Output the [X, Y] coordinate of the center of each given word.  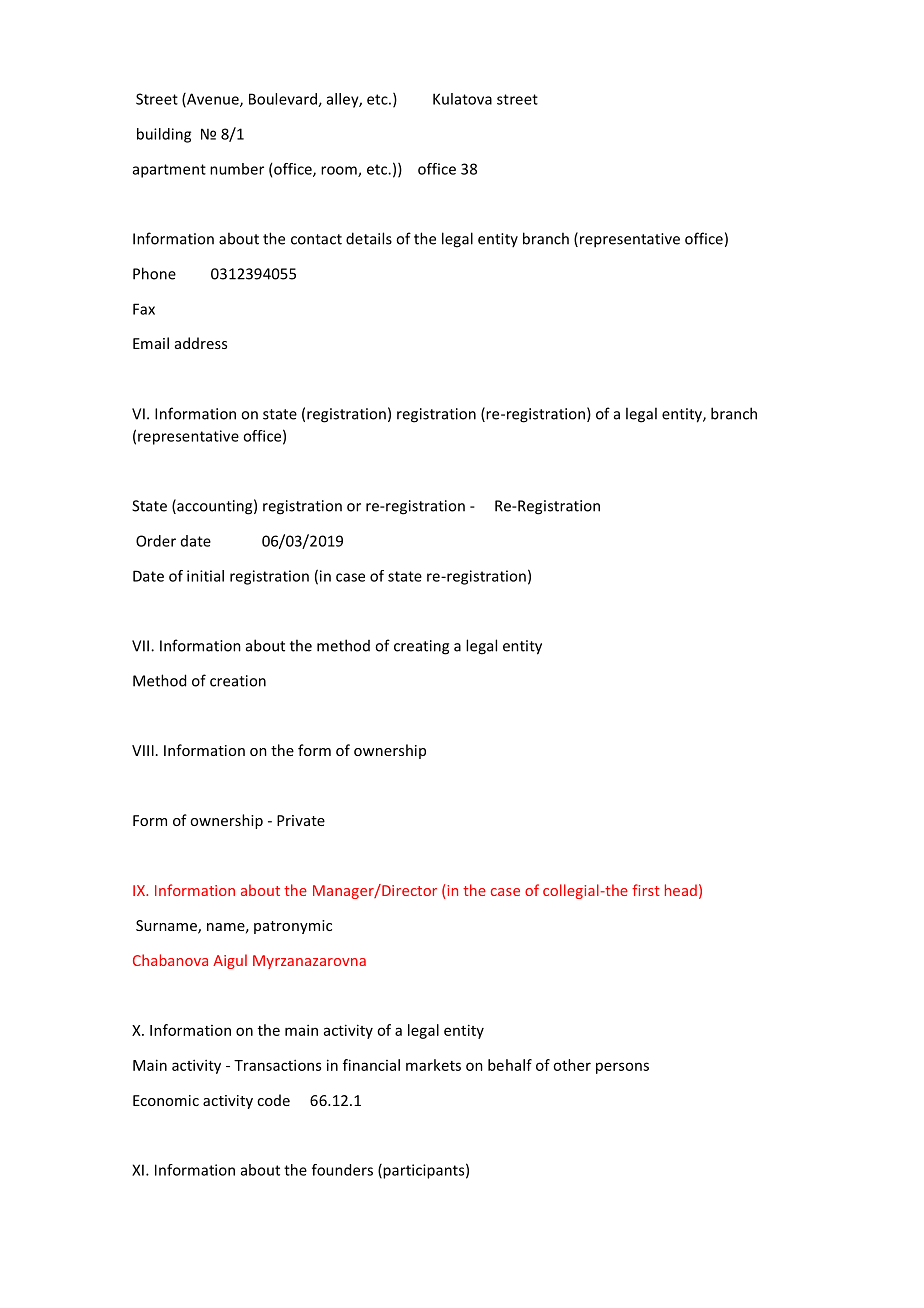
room [340, 171]
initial [205, 576]
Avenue [213, 100]
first [646, 890]
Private [301, 820]
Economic [166, 1100]
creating [421, 647]
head [681, 890]
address [201, 343]
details [369, 238]
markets [433, 1065]
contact [316, 239]
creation [238, 681]
